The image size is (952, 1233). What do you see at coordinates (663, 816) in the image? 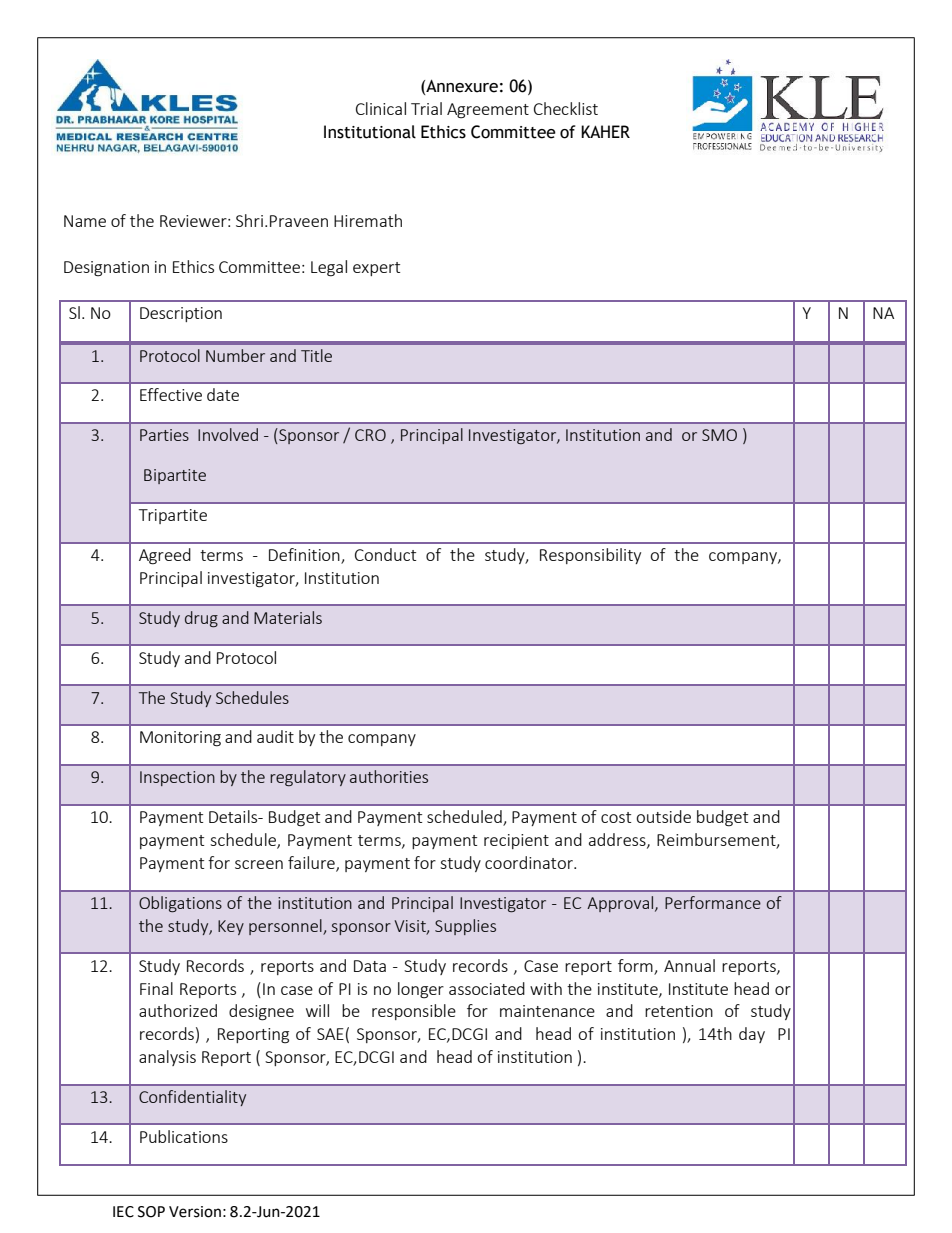
I see `outside` at bounding box center [663, 816].
